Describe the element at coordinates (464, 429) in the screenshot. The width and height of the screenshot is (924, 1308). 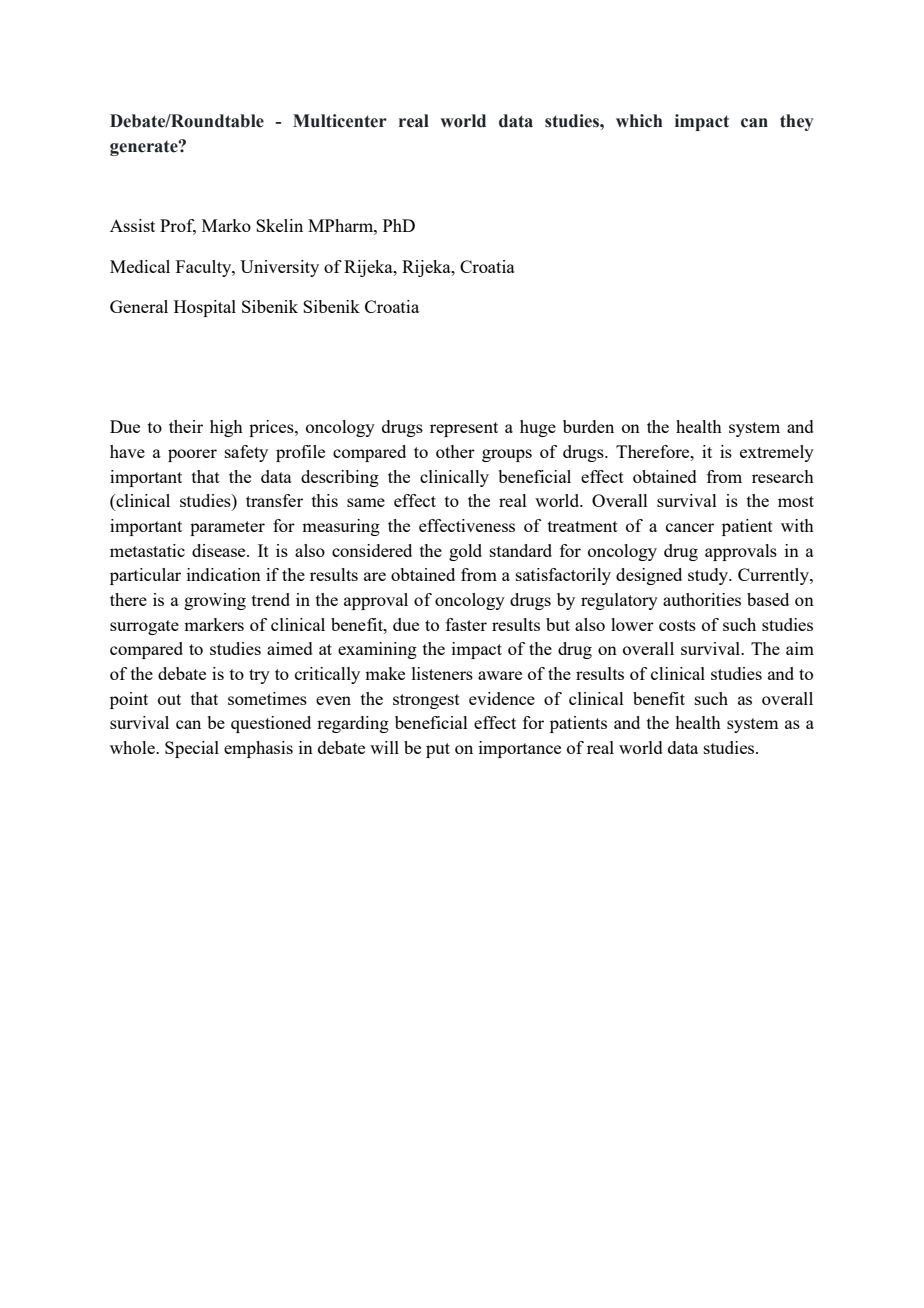
I see `represent` at that location.
